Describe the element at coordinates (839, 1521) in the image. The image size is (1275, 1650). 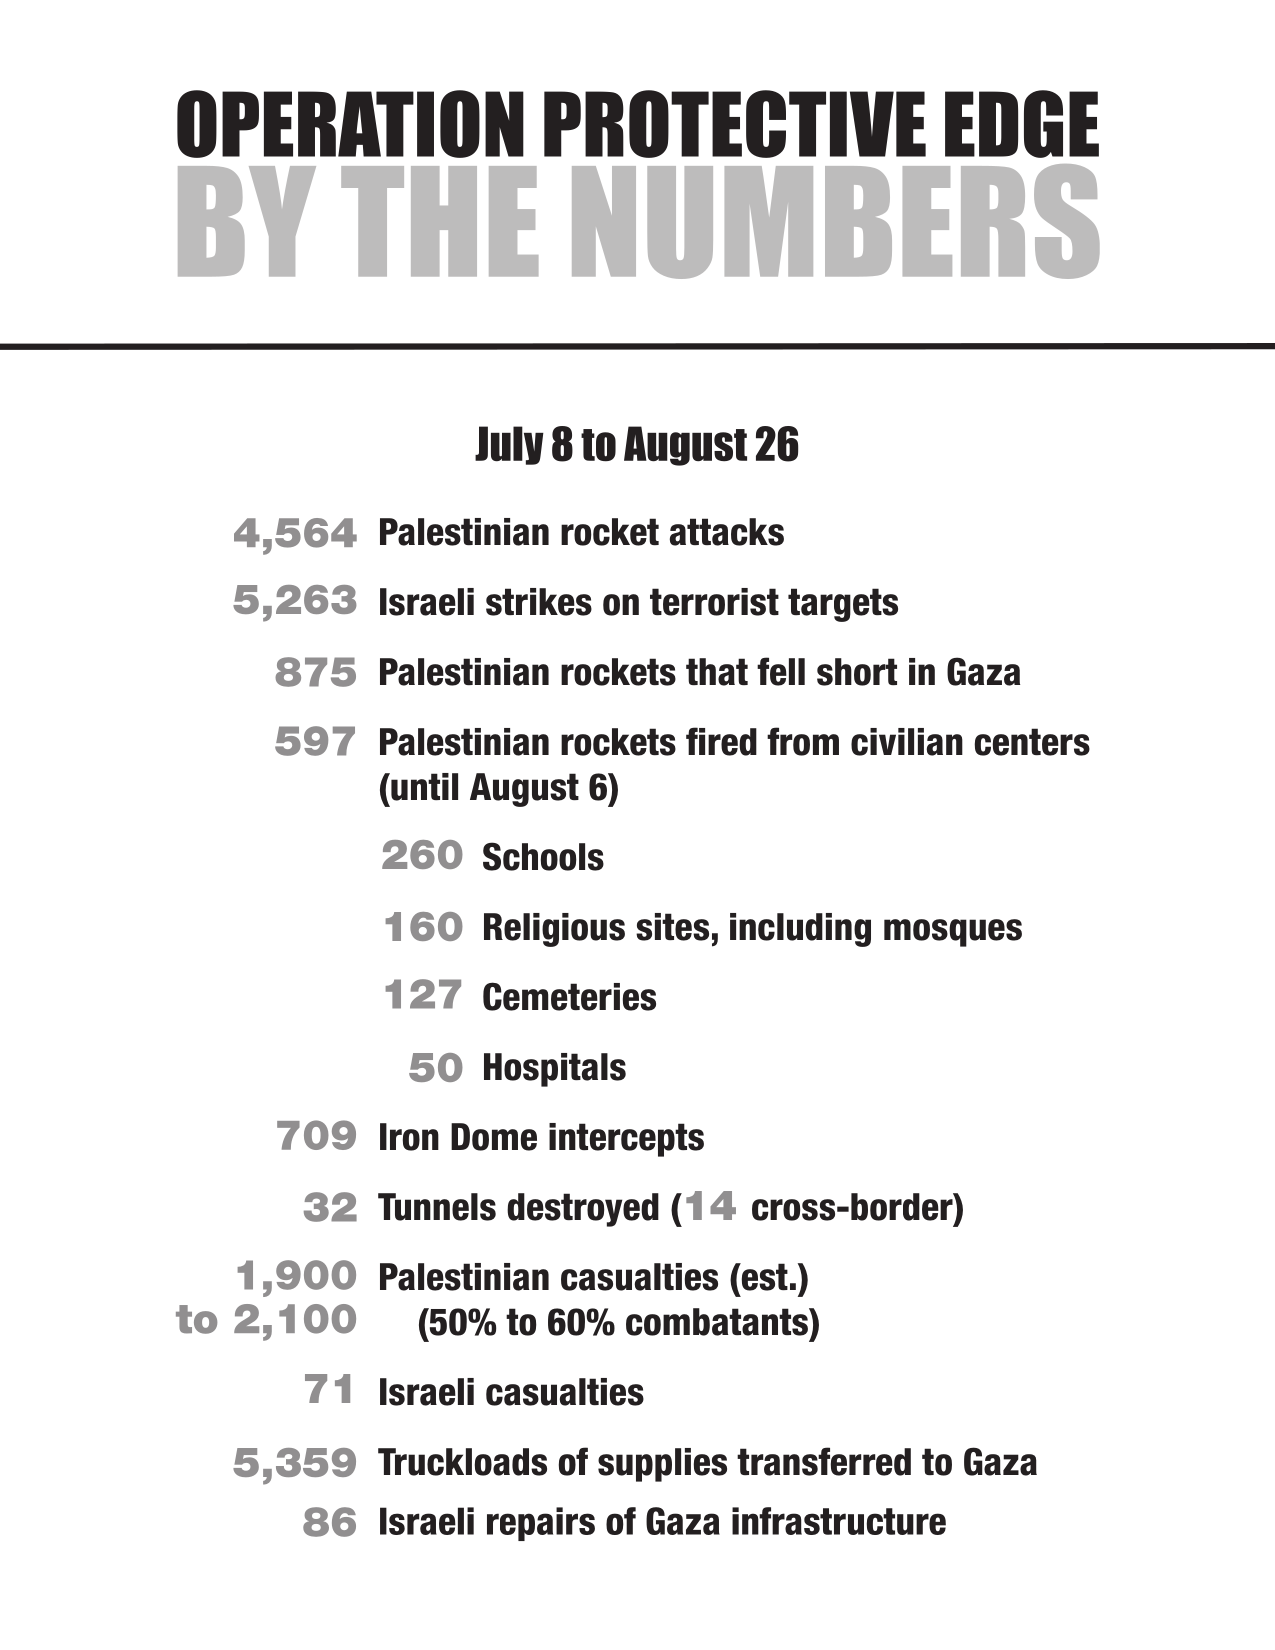
I see `infrastructure` at that location.
